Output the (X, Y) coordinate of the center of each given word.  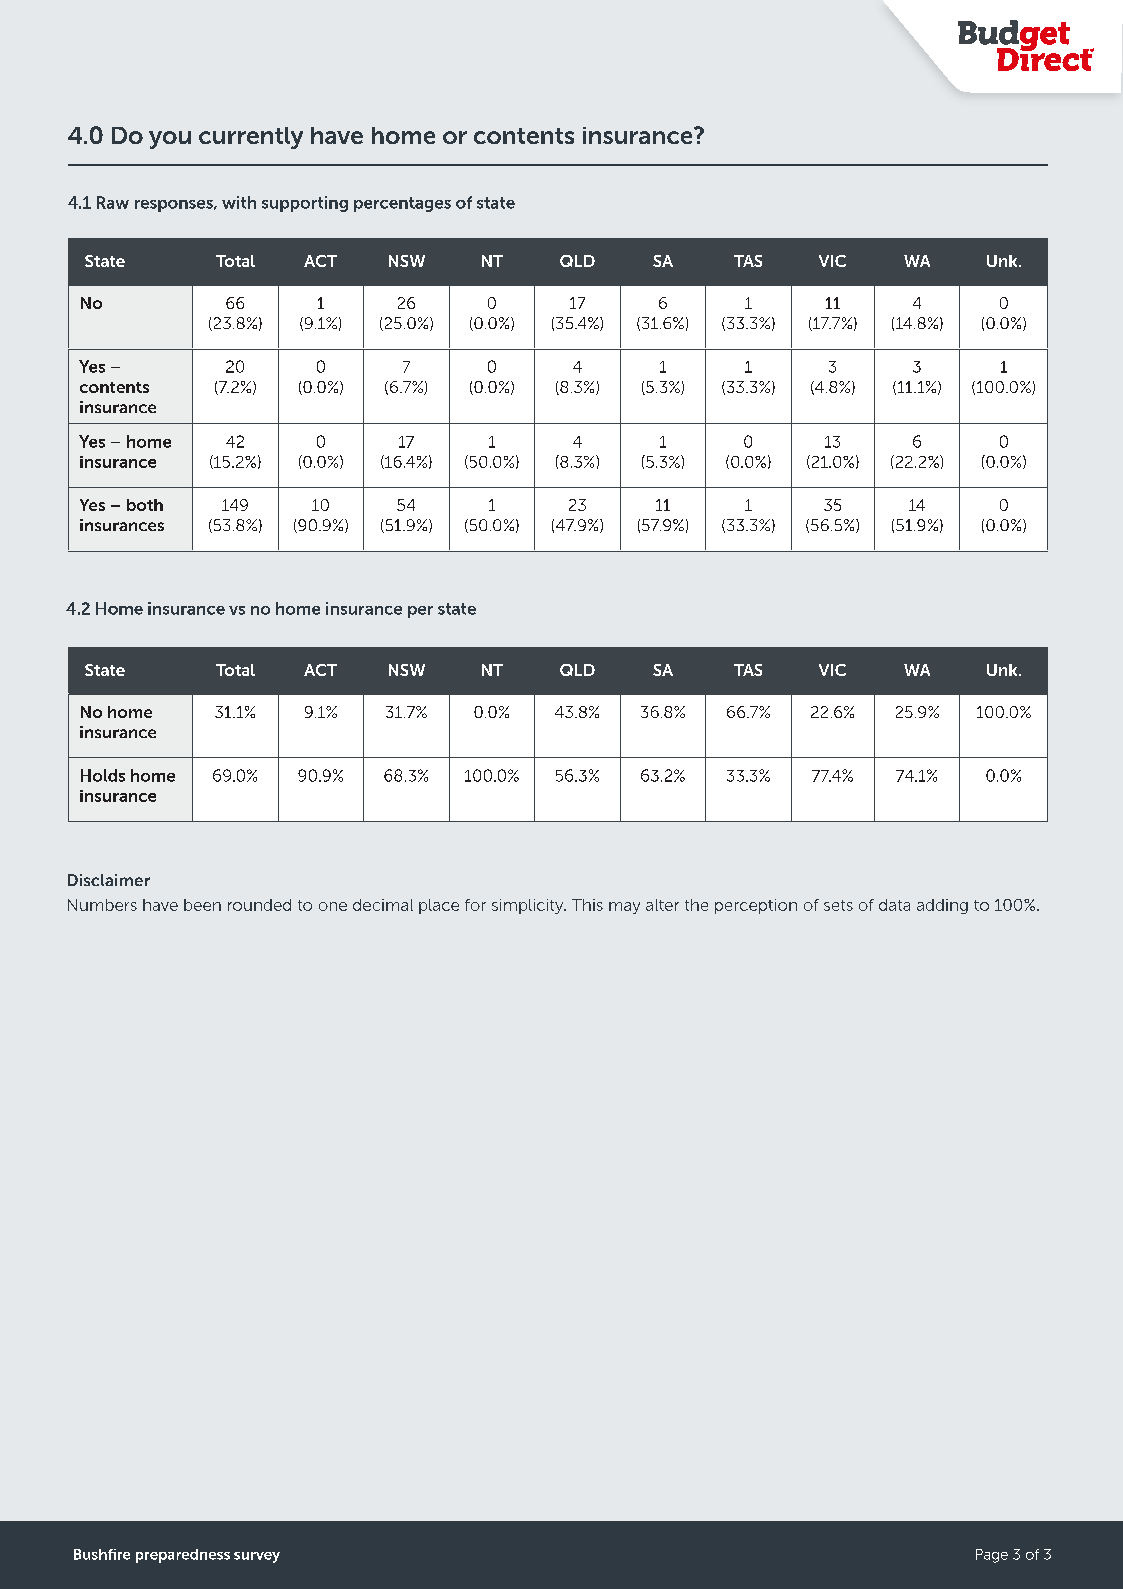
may (624, 908)
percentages (402, 204)
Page (992, 1556)
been (202, 905)
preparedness (183, 1556)
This (587, 905)
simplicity (529, 906)
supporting (305, 204)
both (145, 505)
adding (942, 906)
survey (257, 1557)
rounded (259, 905)
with (239, 202)
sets (838, 905)
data (894, 905)
